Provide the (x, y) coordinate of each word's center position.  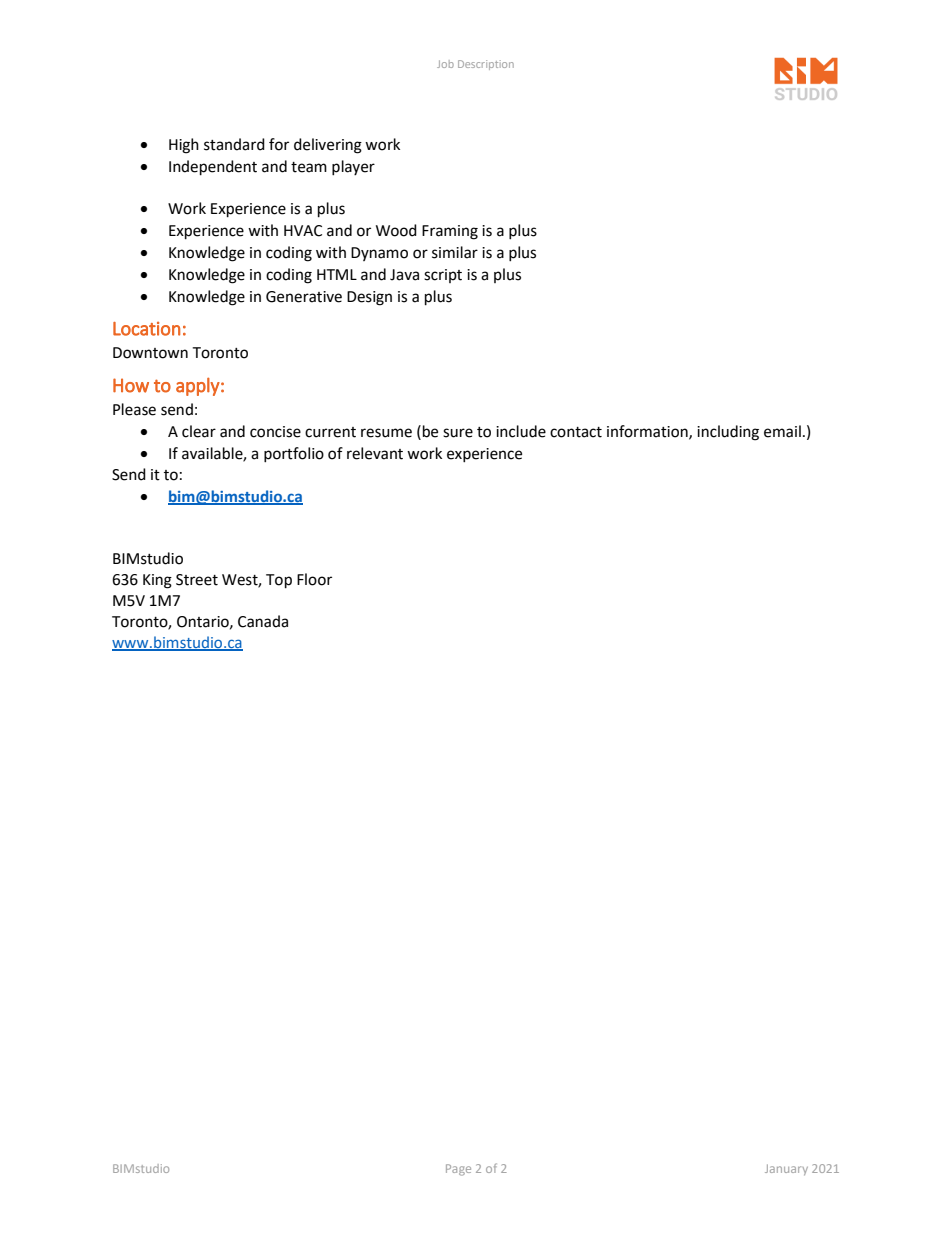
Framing (450, 232)
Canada (263, 621)
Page (458, 1170)
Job (445, 64)
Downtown (150, 353)
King (157, 581)
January (786, 1169)
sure (458, 433)
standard (234, 144)
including (728, 433)
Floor (314, 579)
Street (197, 580)
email (782, 431)
